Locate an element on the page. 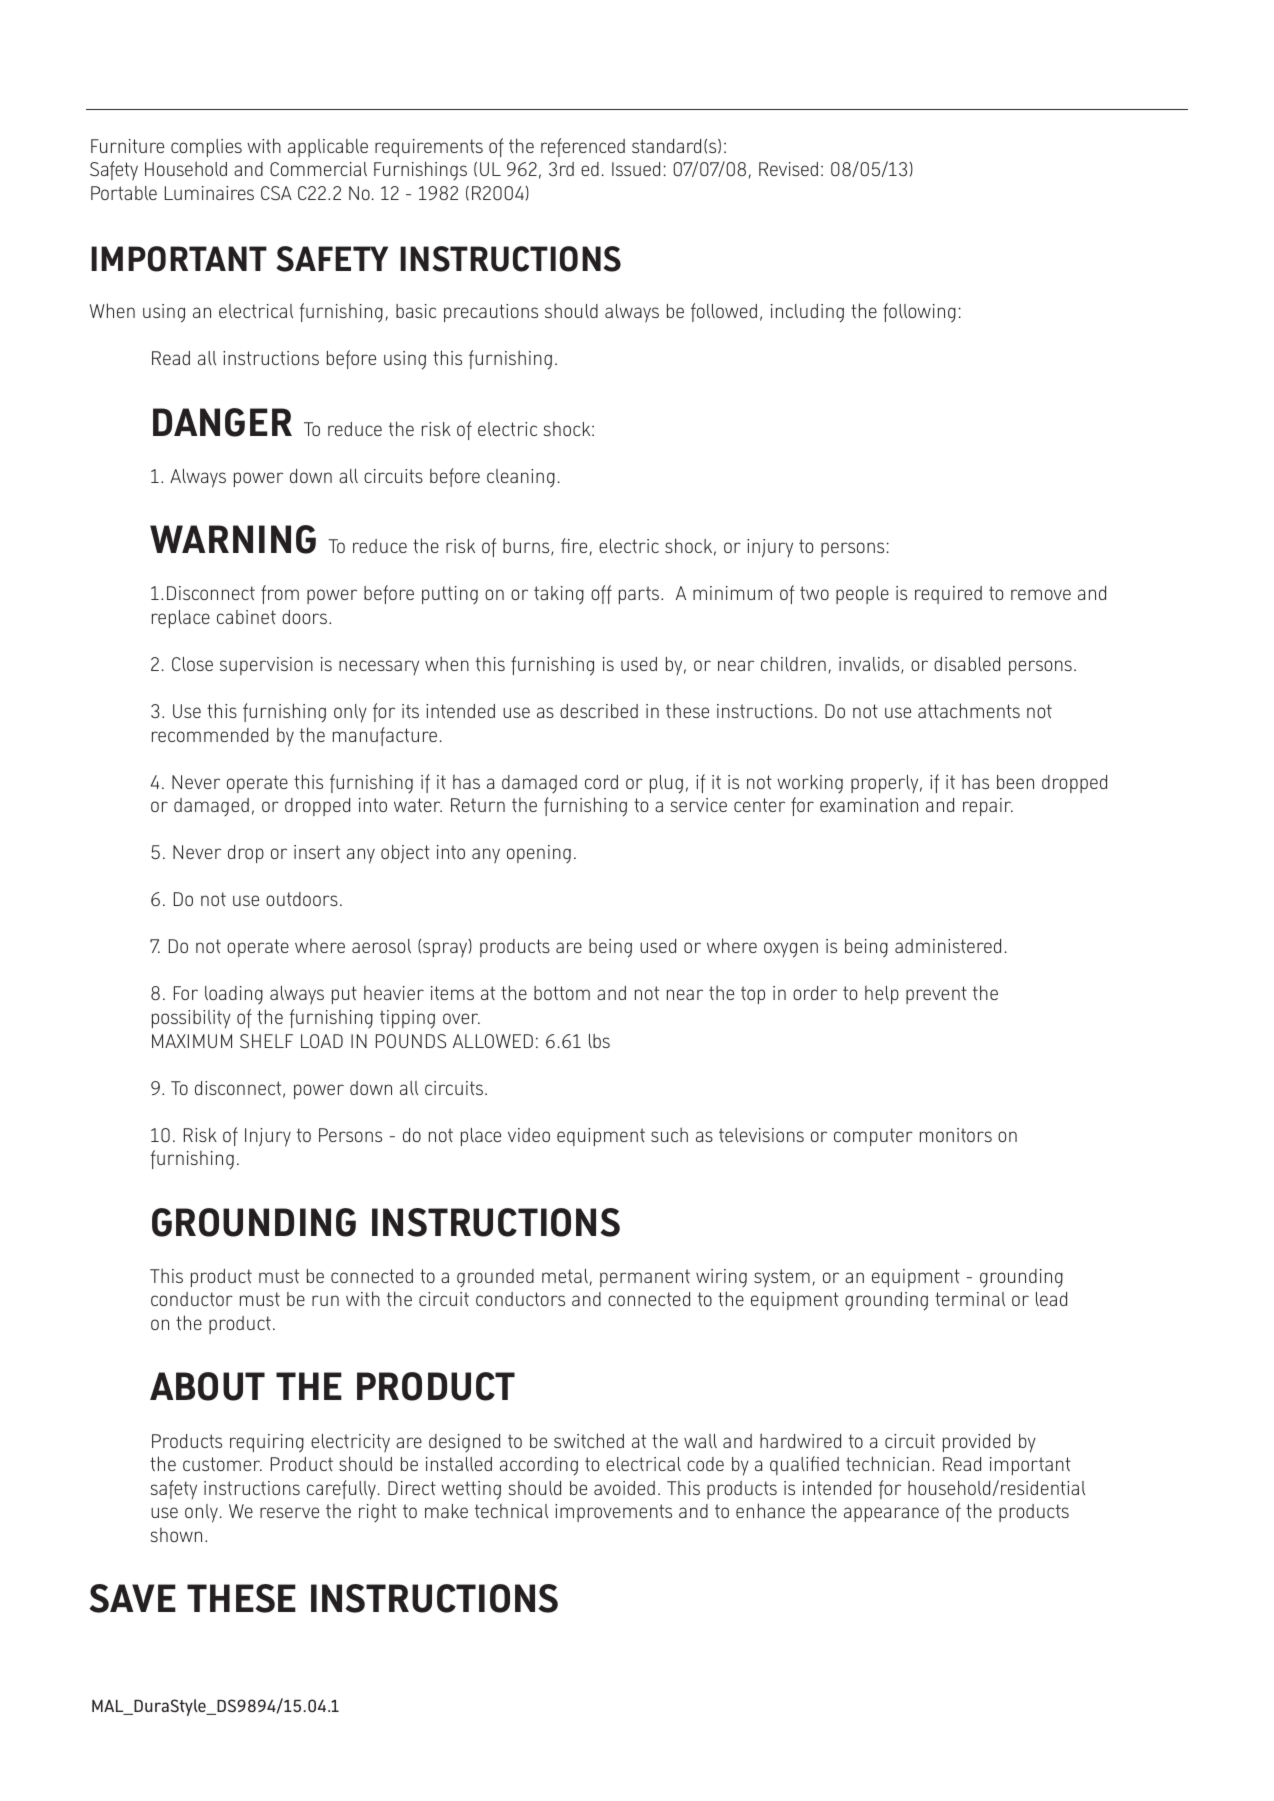 The height and width of the page is (1801, 1274). insert is located at coordinates (317, 852).
